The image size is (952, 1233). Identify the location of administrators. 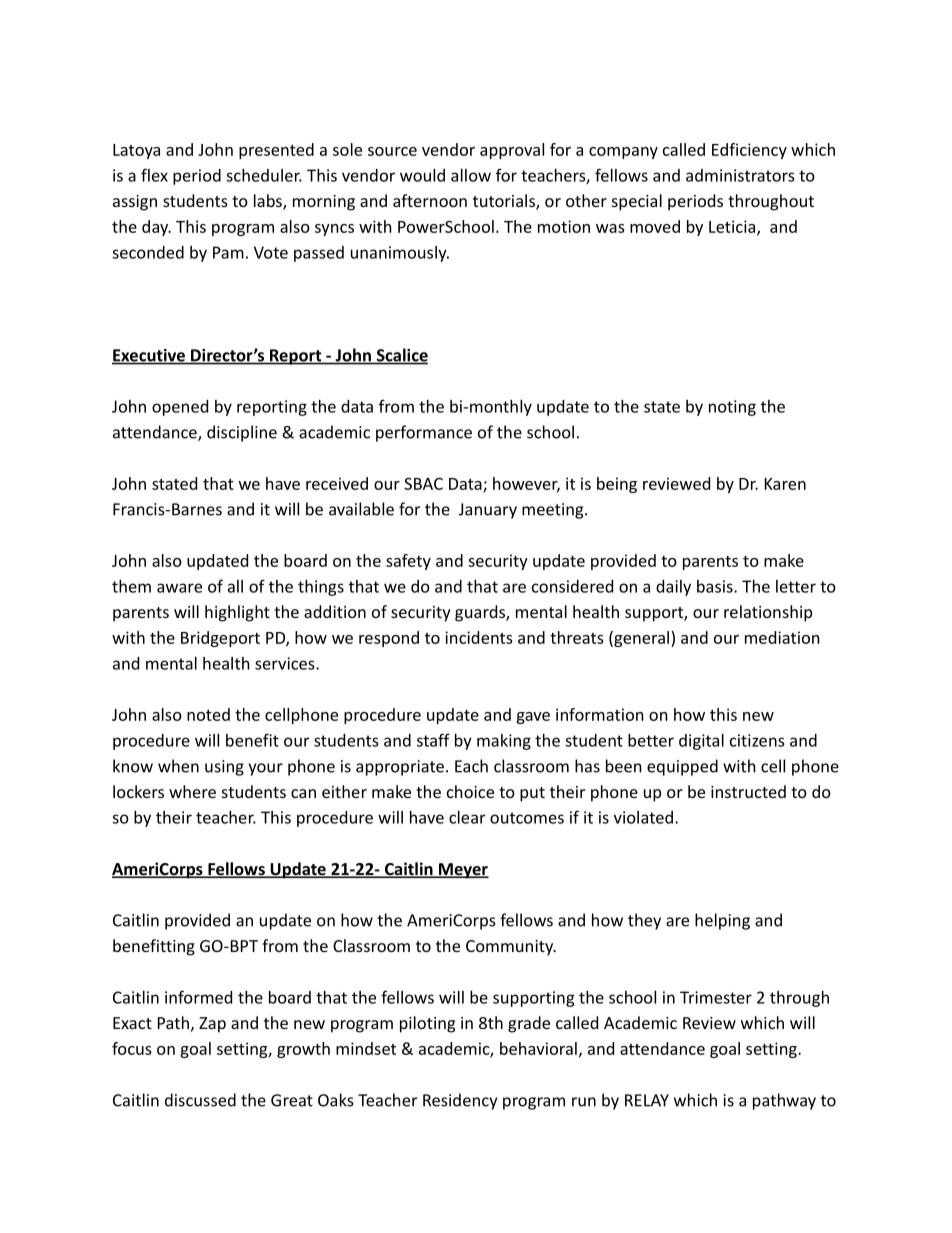
(740, 175).
